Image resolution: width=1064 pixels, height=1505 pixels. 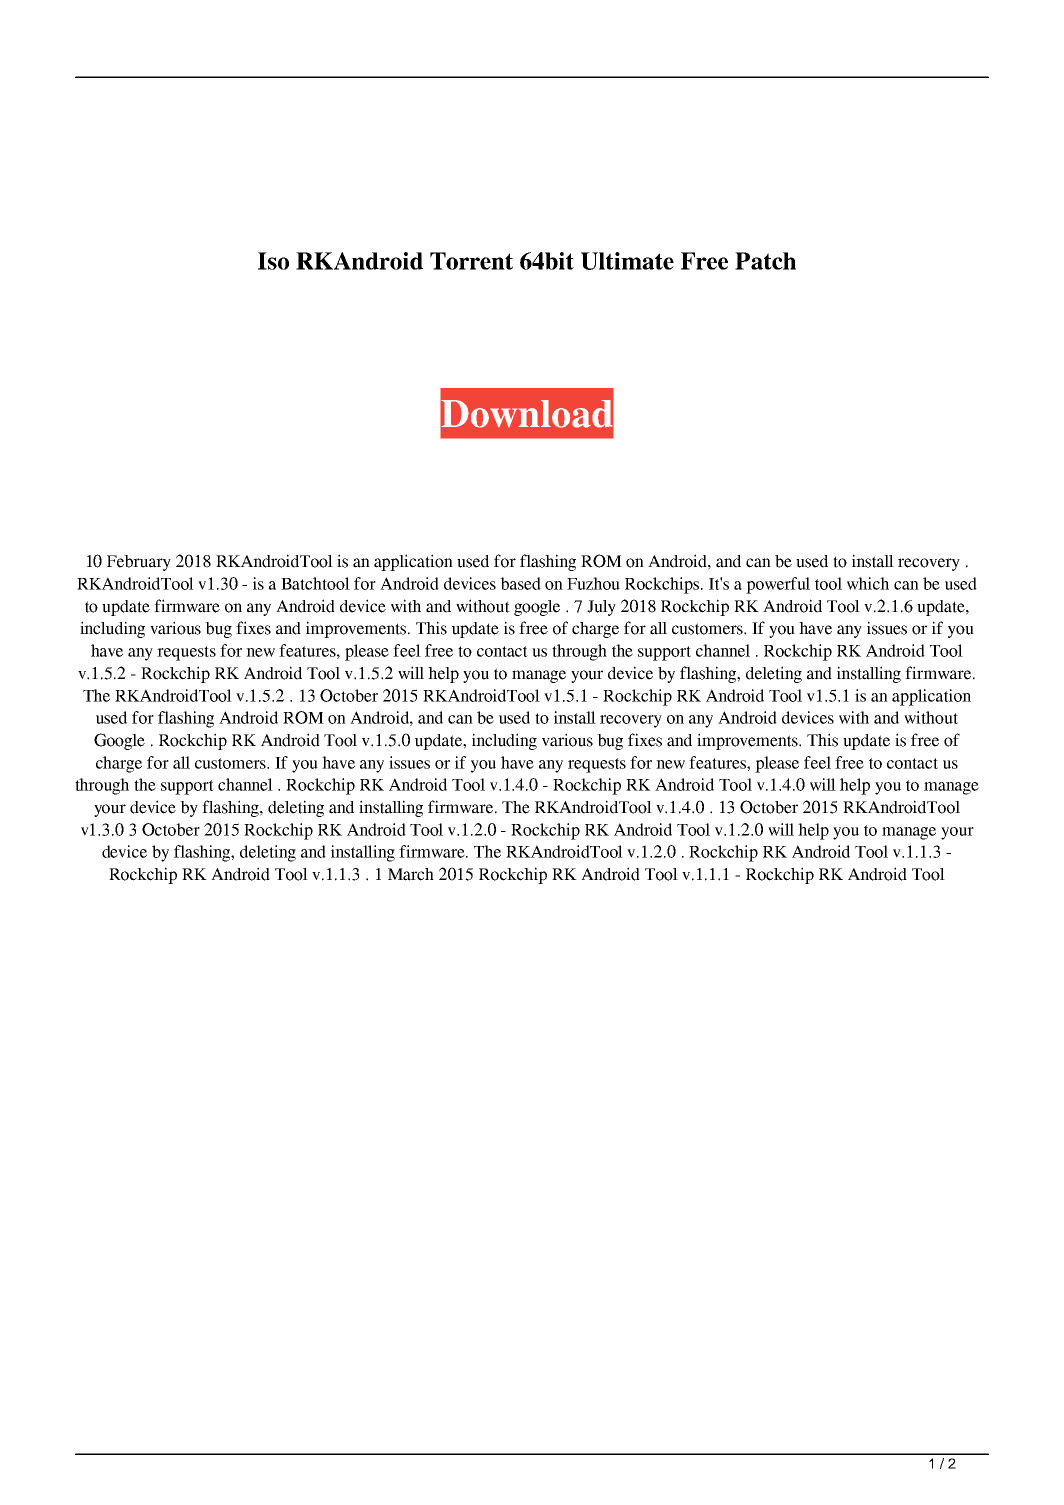 What do you see at coordinates (520, 583) in the screenshot?
I see `based` at bounding box center [520, 583].
